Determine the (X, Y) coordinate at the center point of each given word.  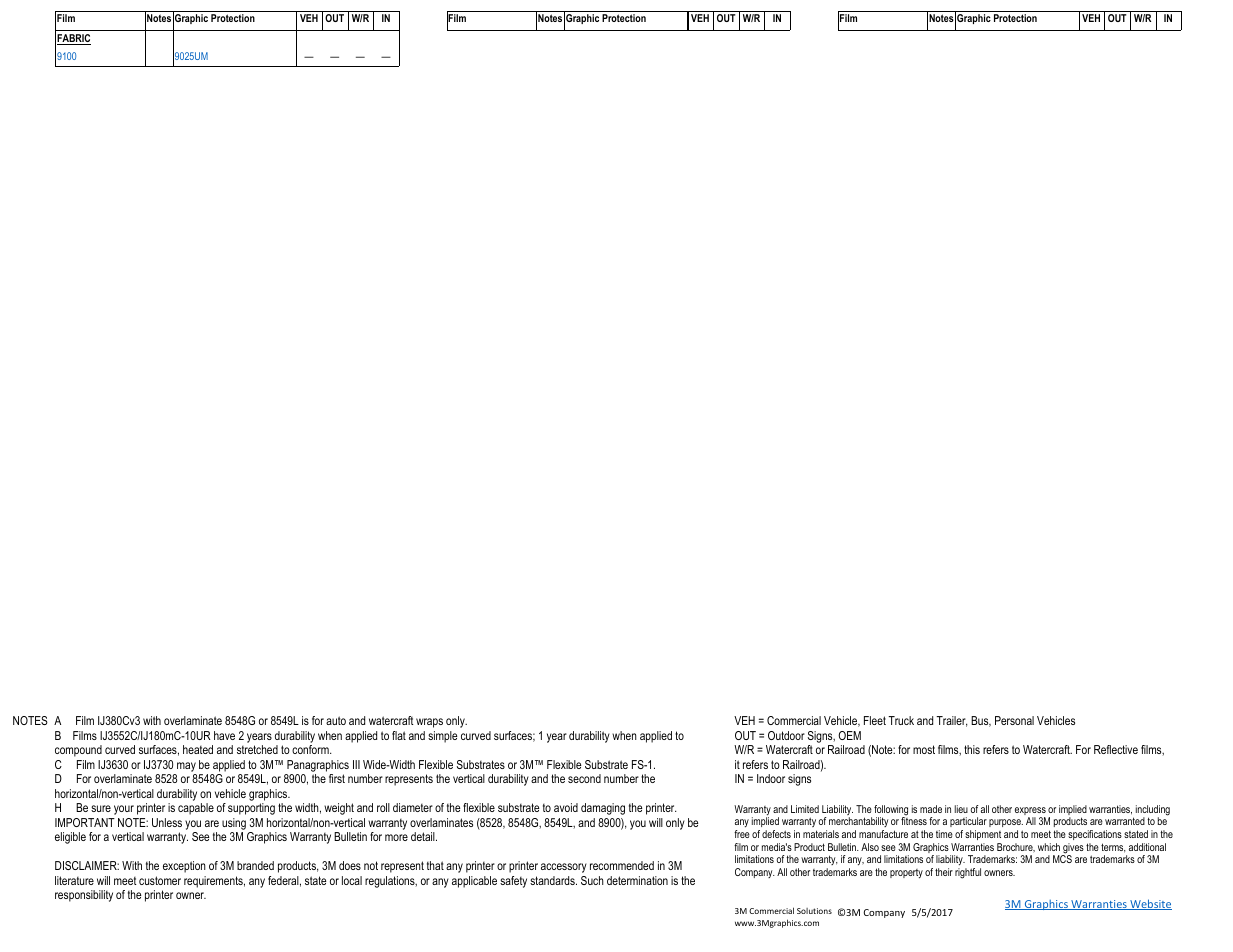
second (584, 778)
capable (196, 809)
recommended (622, 865)
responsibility (84, 896)
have (224, 735)
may (186, 767)
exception (184, 867)
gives (1072, 849)
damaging (603, 809)
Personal (1014, 720)
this (972, 749)
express (1030, 812)
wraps (429, 723)
